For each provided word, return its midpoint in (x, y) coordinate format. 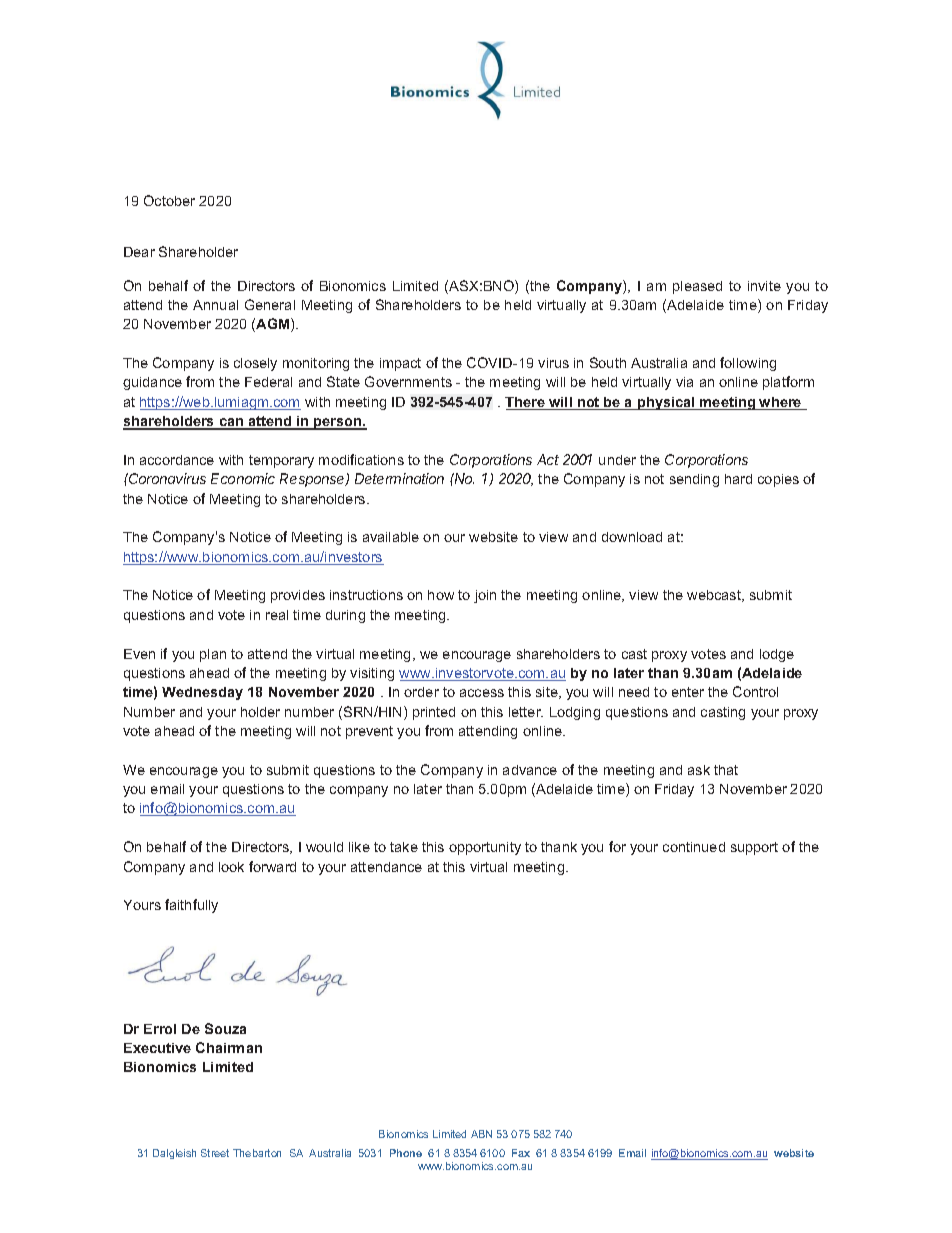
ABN (481, 1134)
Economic (243, 478)
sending (694, 480)
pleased (697, 287)
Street (215, 1153)
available (391, 537)
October (169, 200)
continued (694, 847)
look (231, 867)
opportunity (485, 848)
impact (400, 364)
